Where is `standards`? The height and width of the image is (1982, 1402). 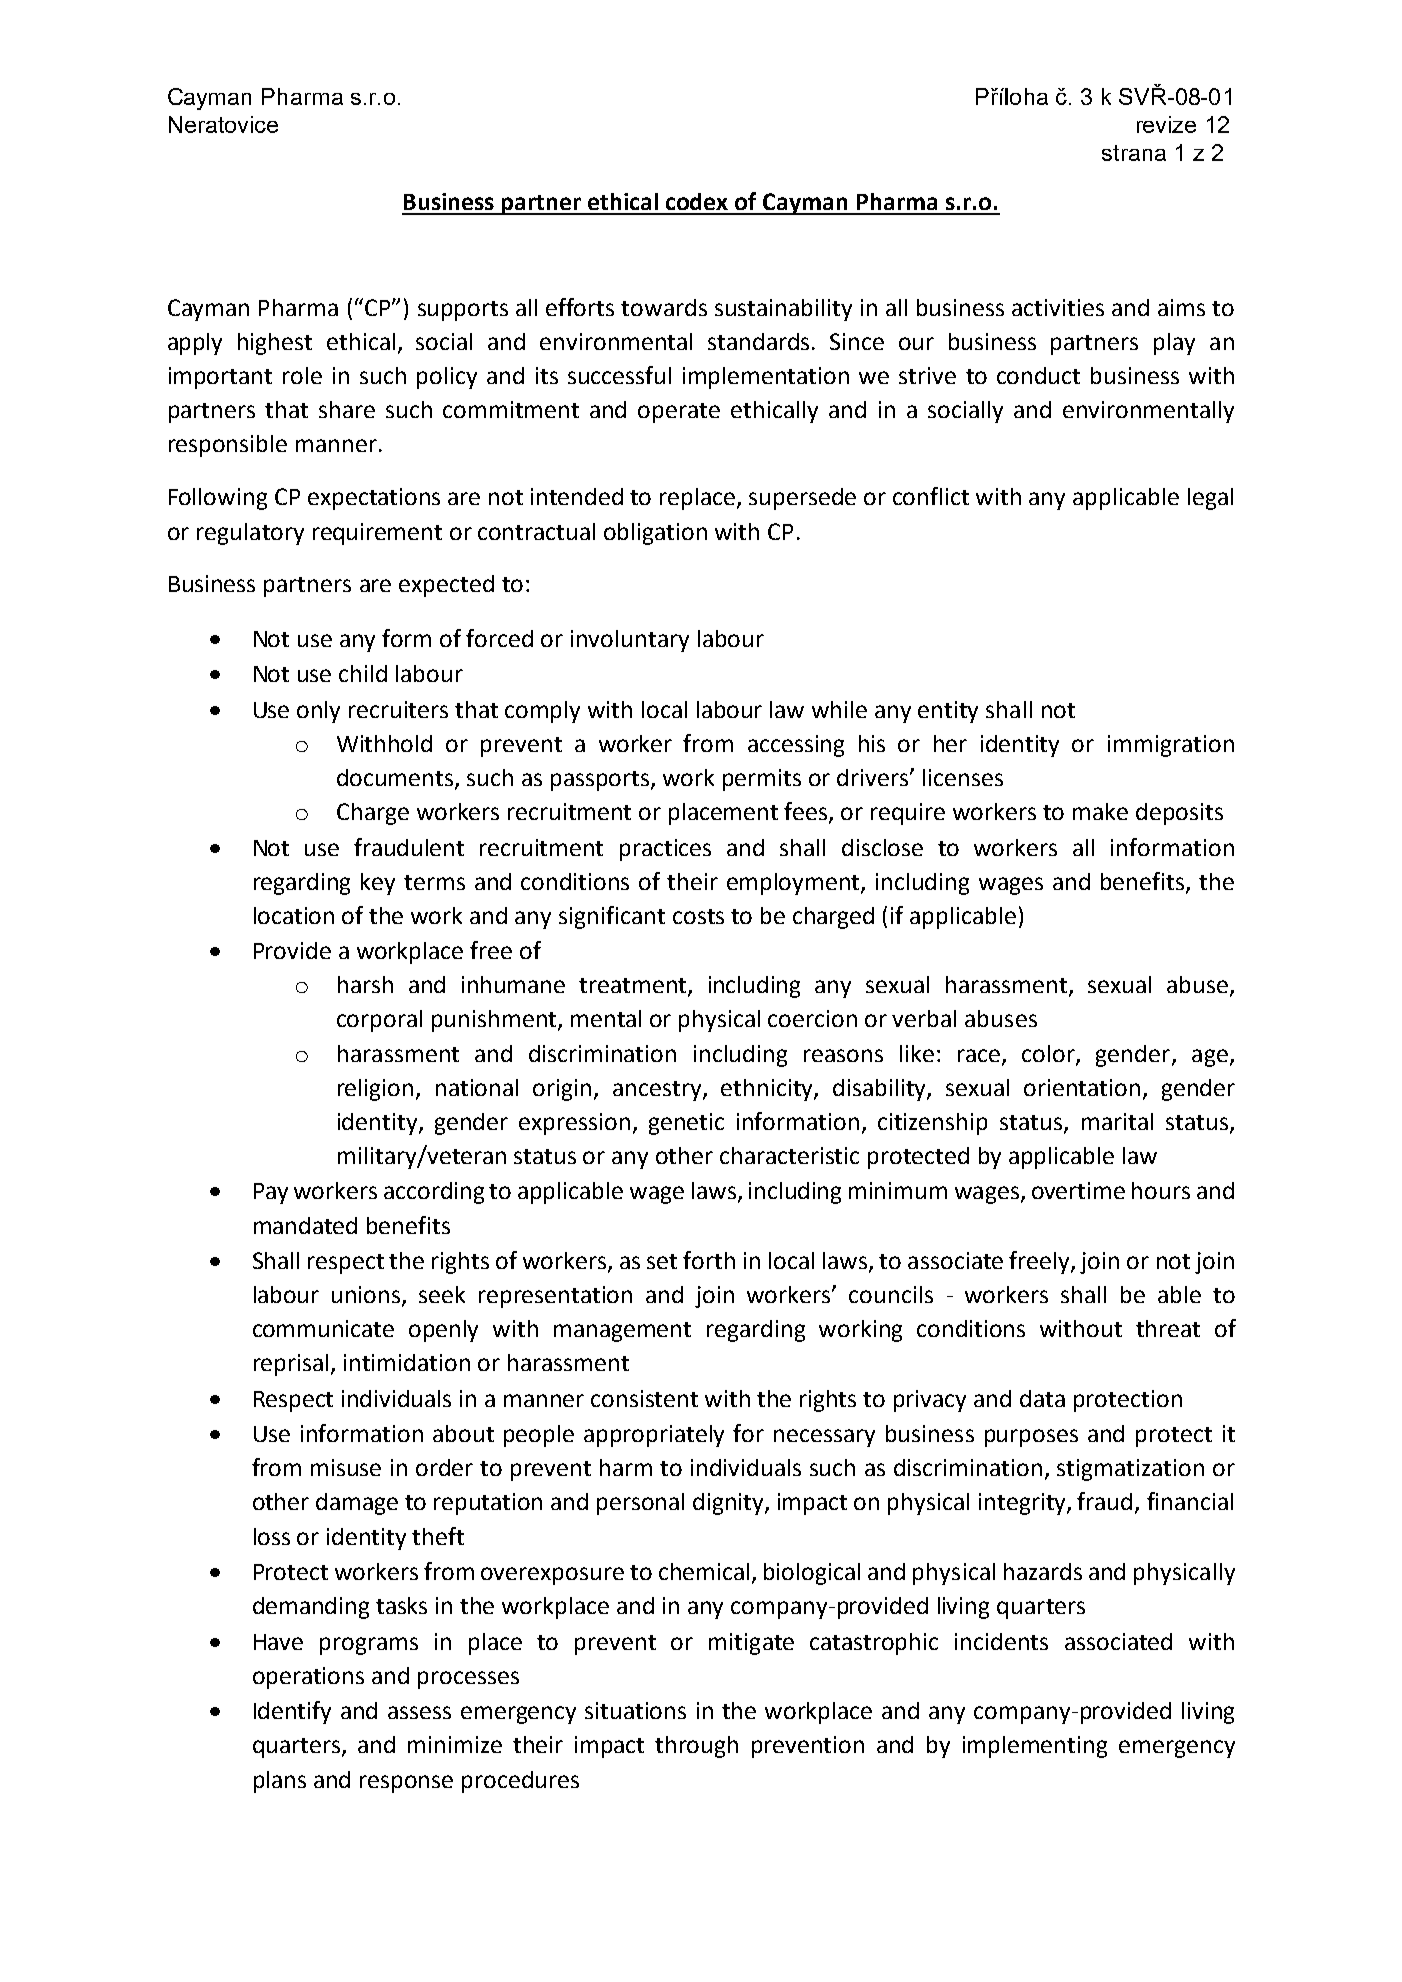
standards is located at coordinates (760, 341).
